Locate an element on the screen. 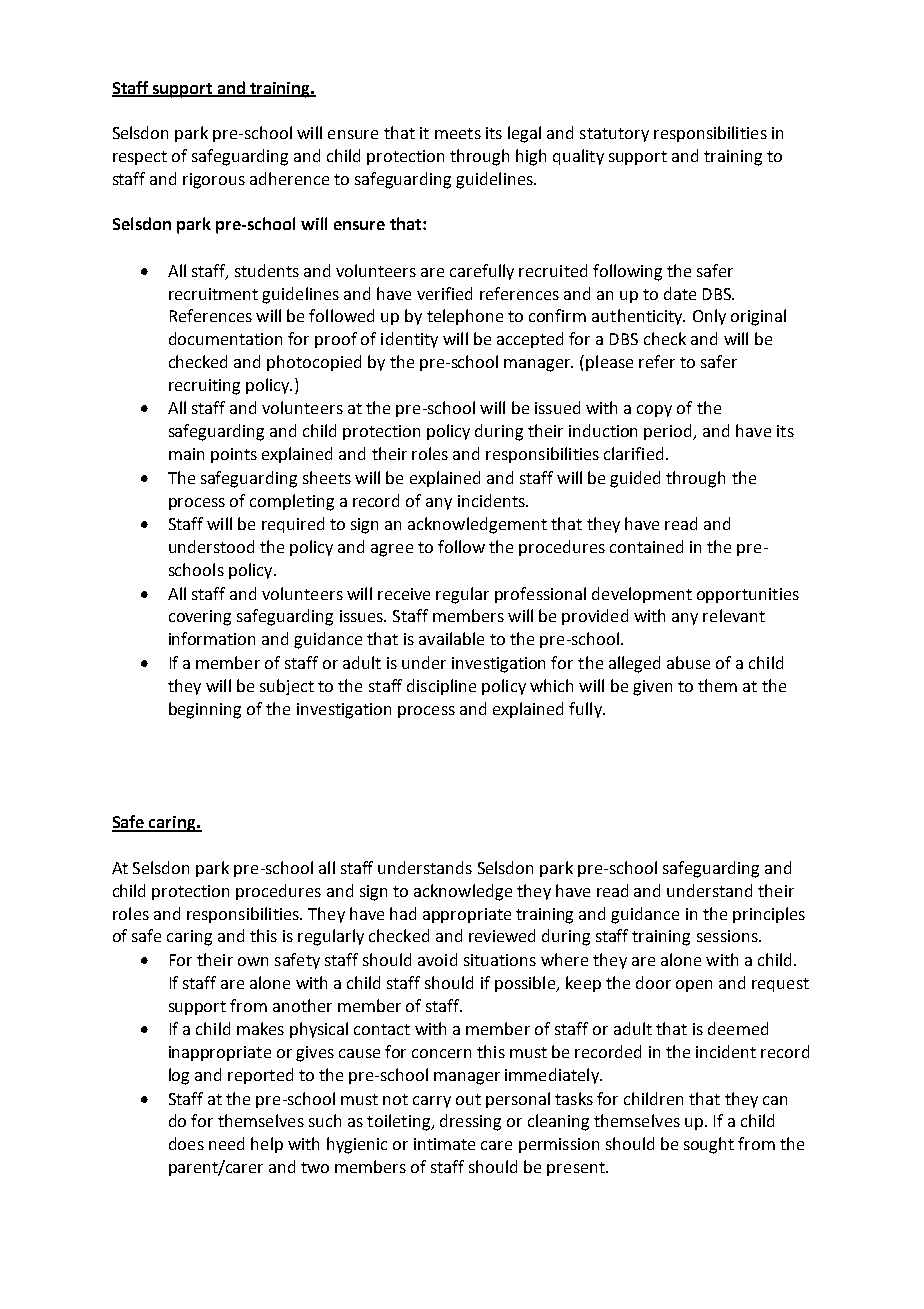 The height and width of the screenshot is (1309, 924). need is located at coordinates (226, 1143).
